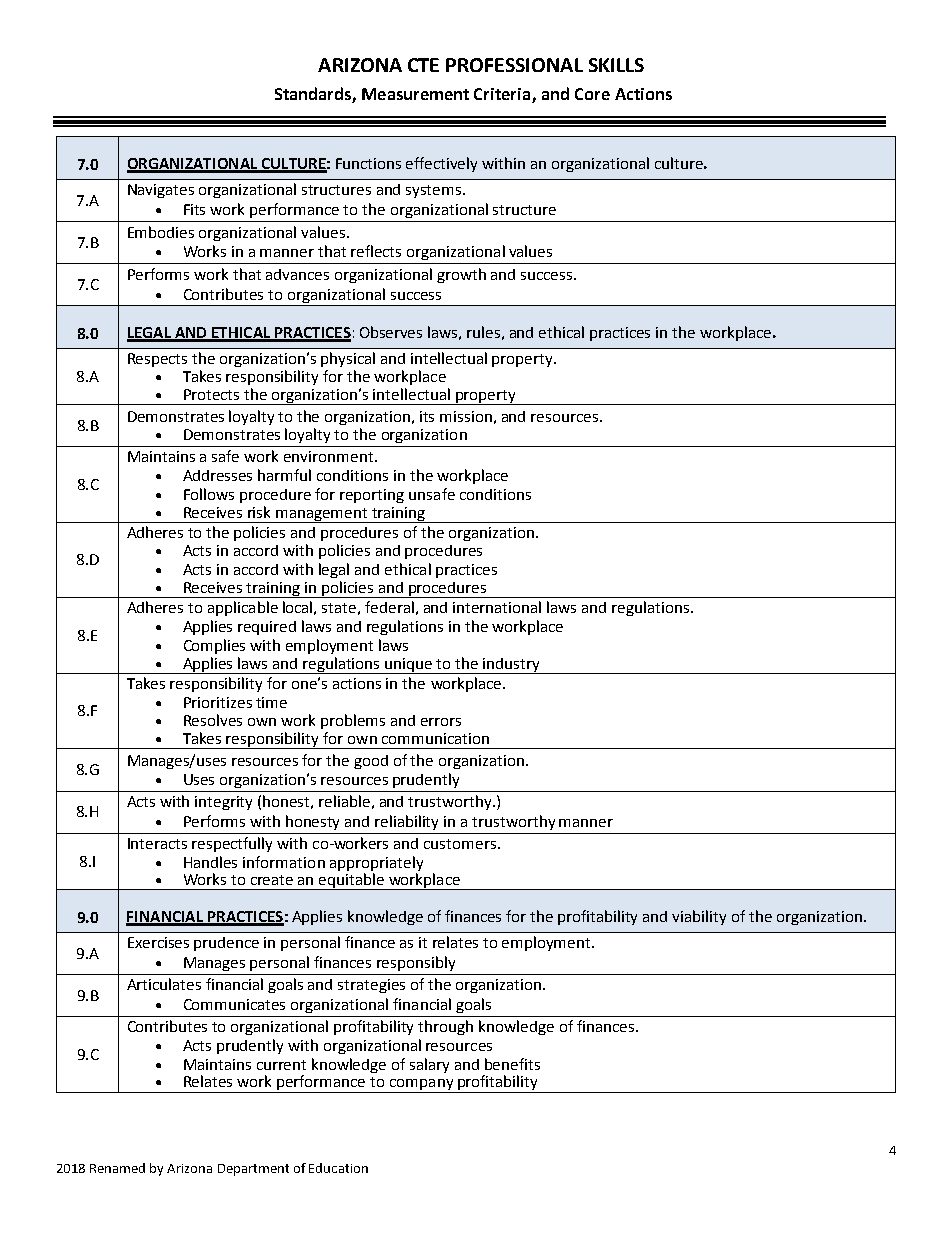 The height and width of the screenshot is (1233, 952). Describe the element at coordinates (415, 94) in the screenshot. I see `Measurement` at that location.
